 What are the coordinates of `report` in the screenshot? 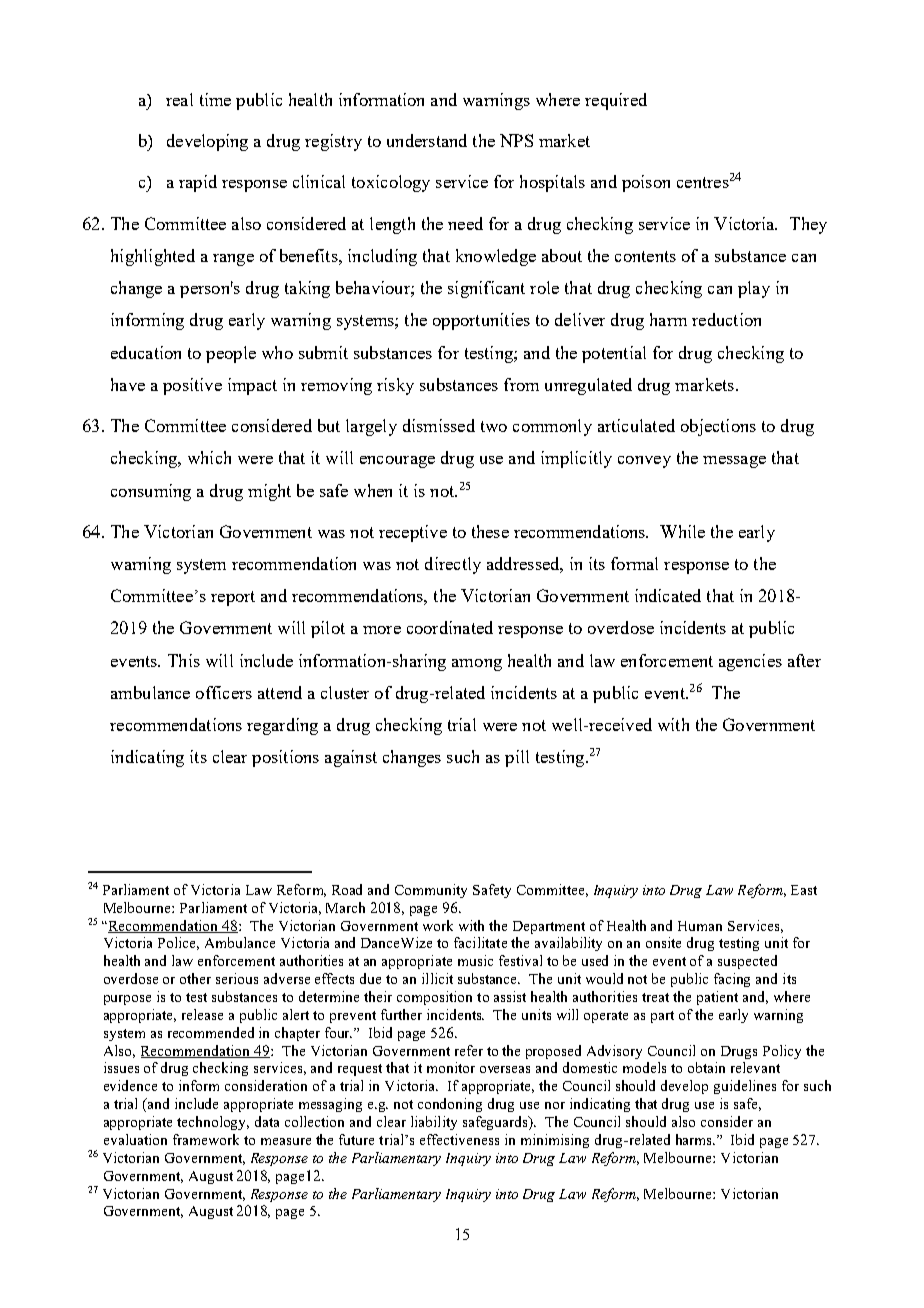 It's located at (233, 598).
